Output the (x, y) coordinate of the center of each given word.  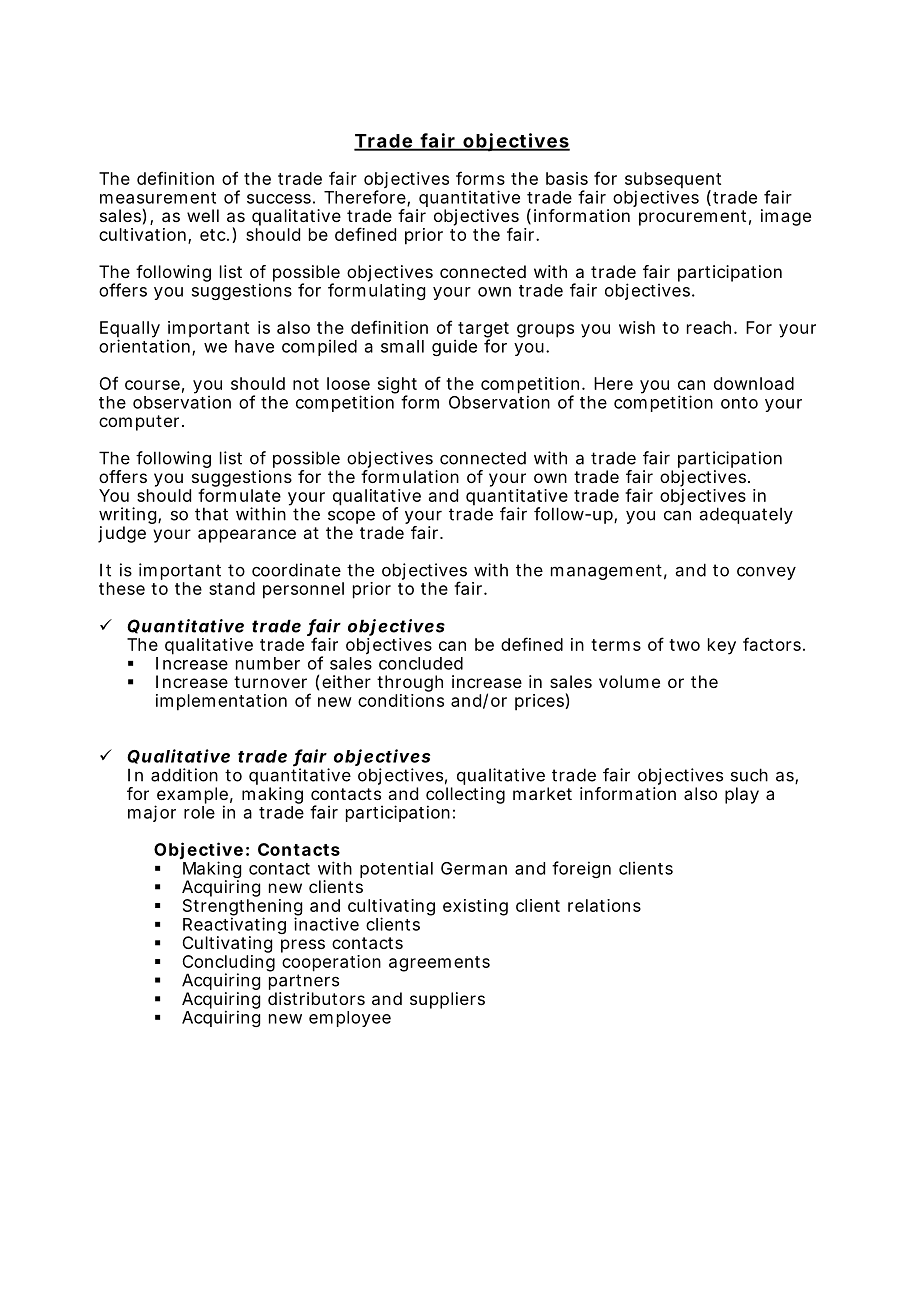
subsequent (673, 181)
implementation (221, 702)
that (211, 514)
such (749, 775)
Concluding (228, 964)
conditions (401, 700)
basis (567, 178)
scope (351, 518)
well (203, 215)
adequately (746, 515)
